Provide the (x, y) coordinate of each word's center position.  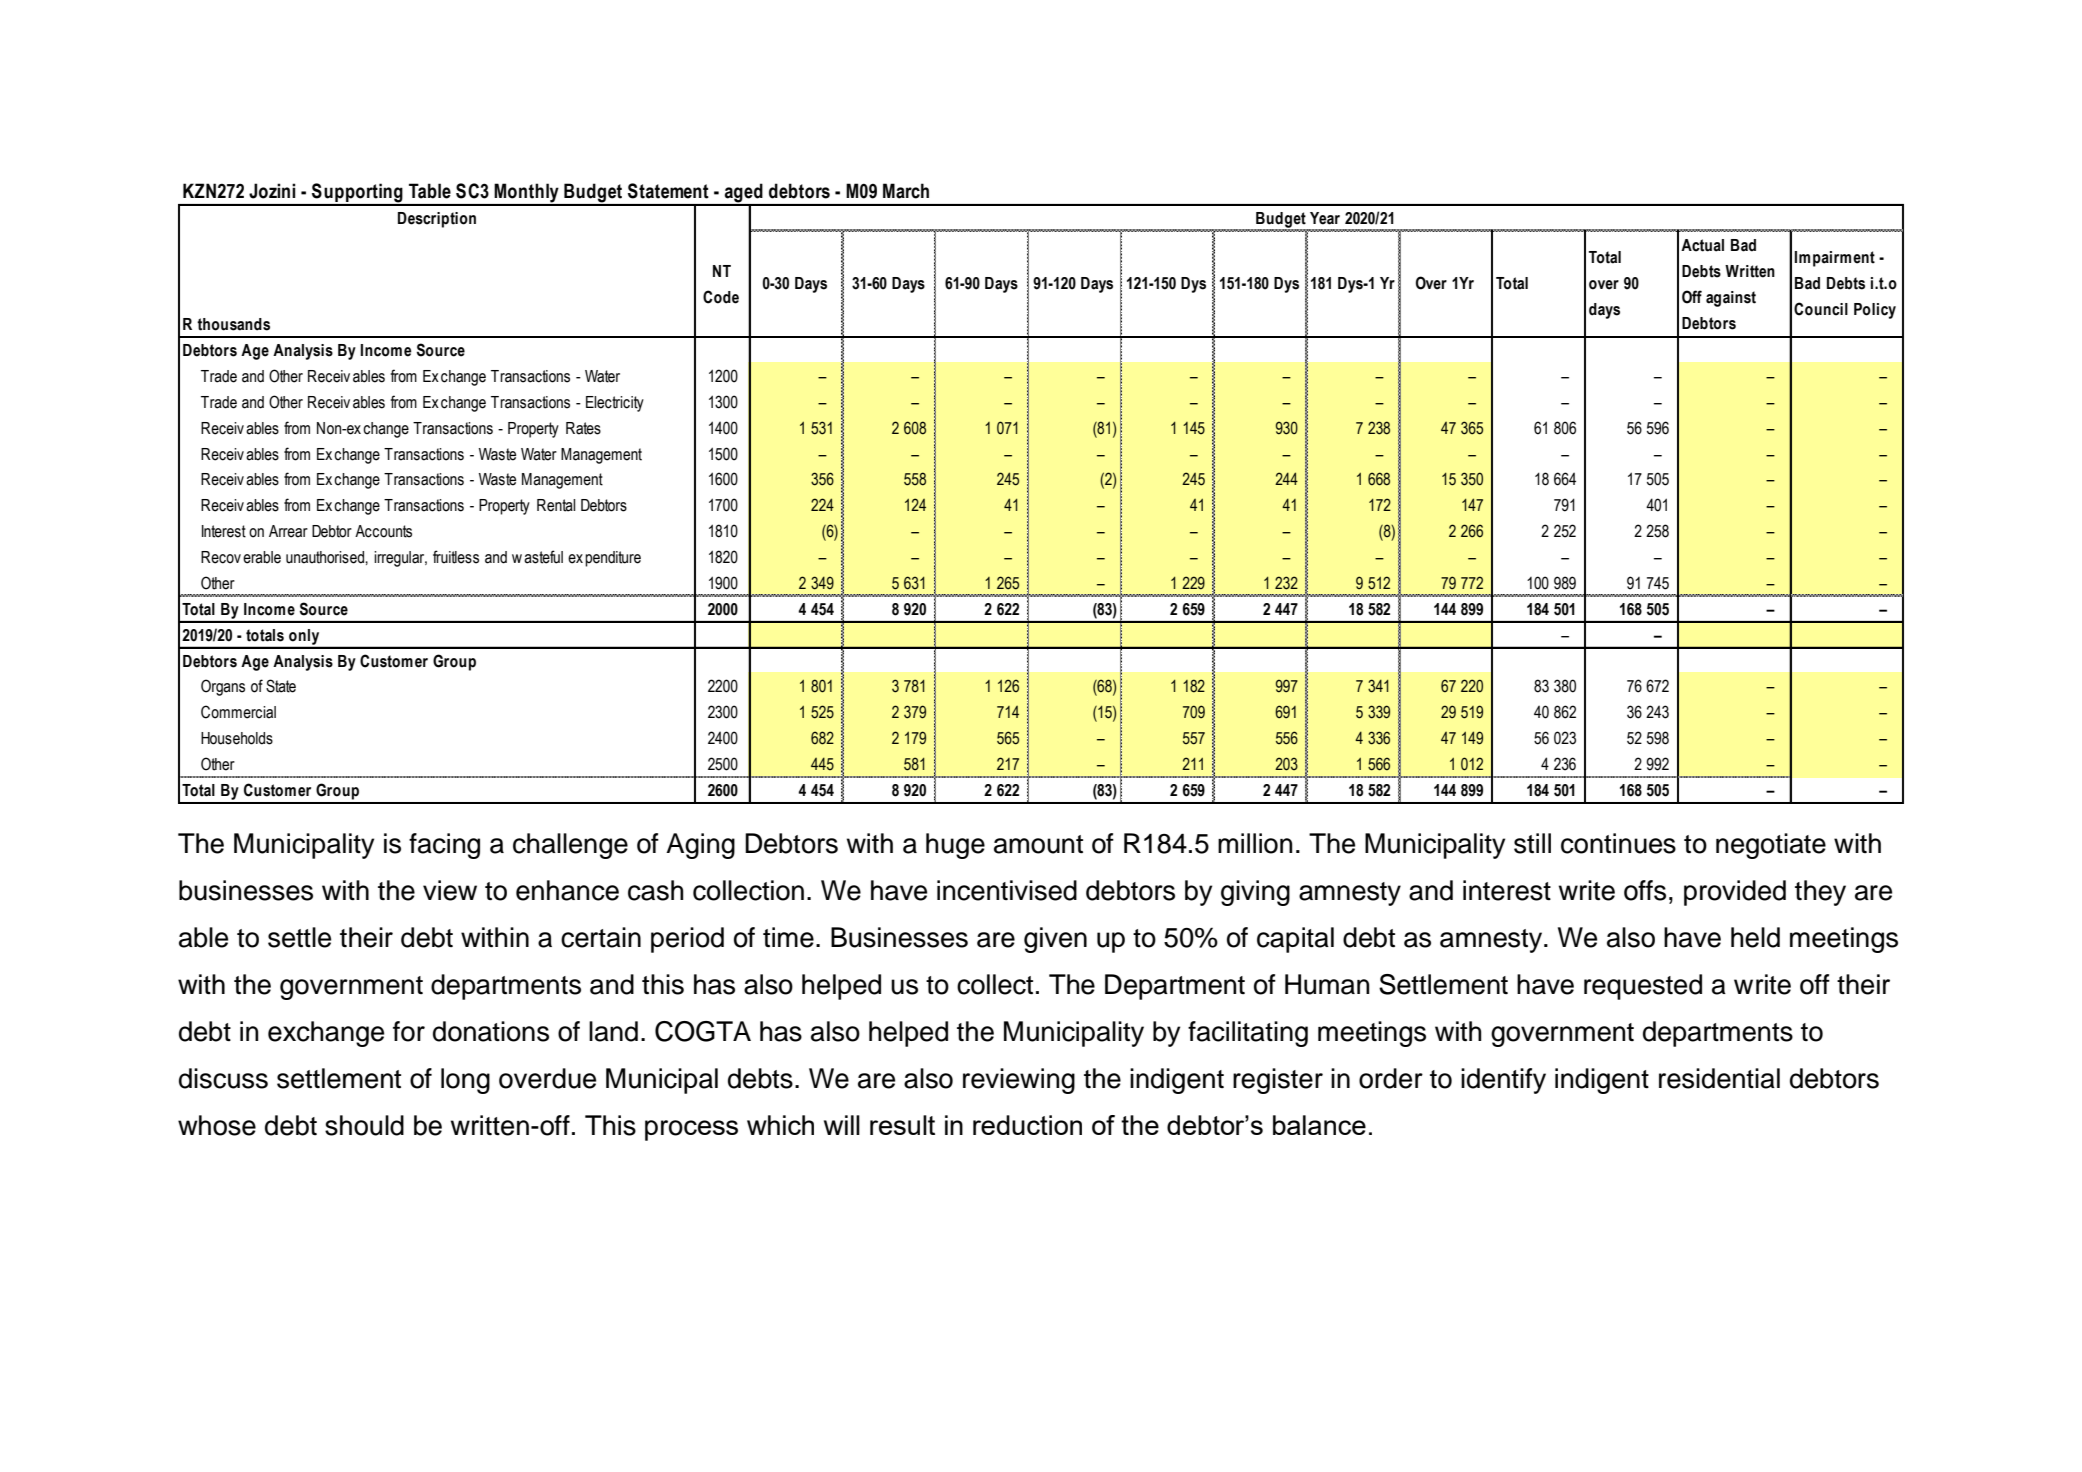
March (906, 191)
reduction (1027, 1125)
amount (1038, 844)
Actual (1702, 245)
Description (437, 220)
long (465, 1081)
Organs (223, 687)
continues (1618, 843)
